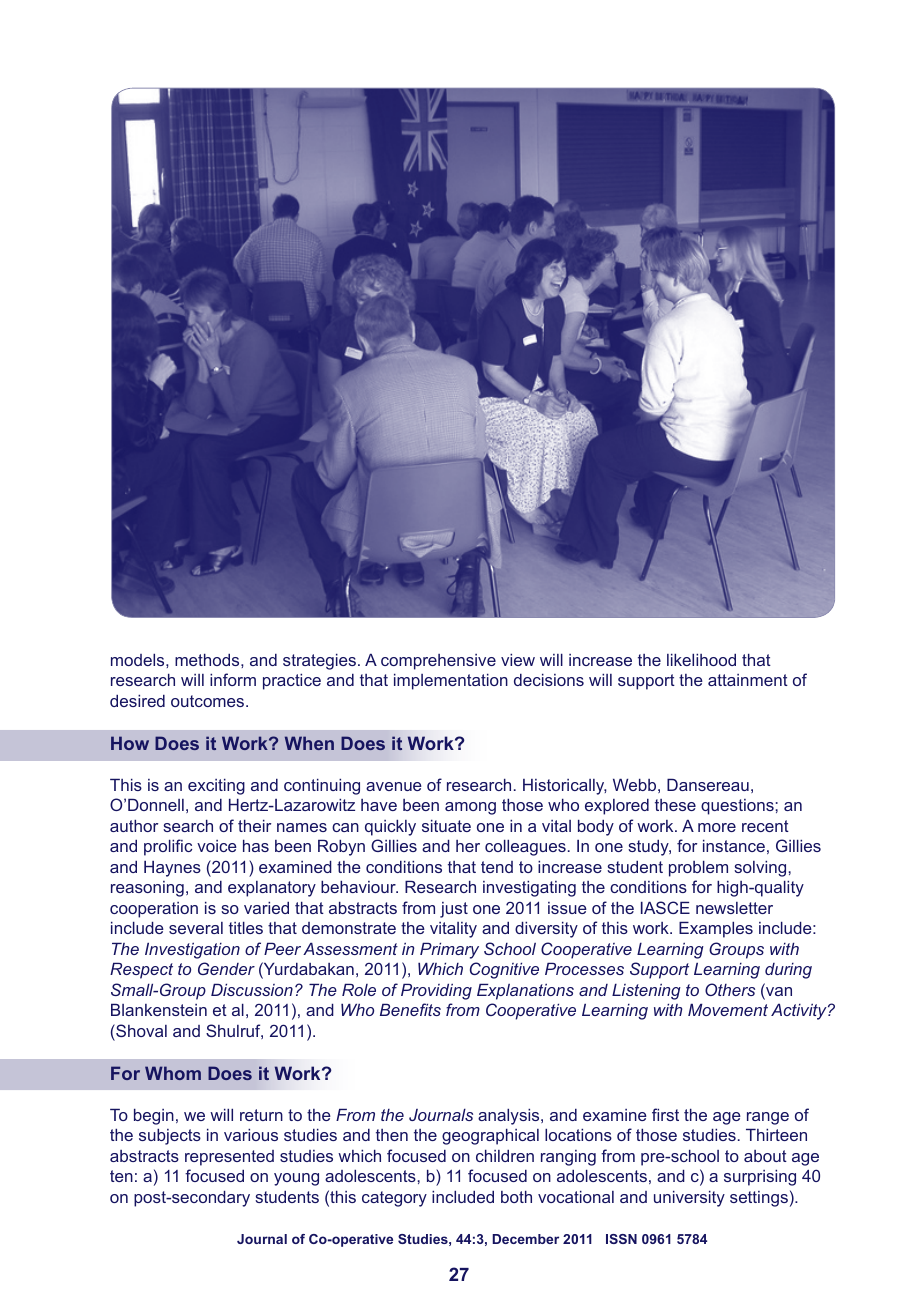 Image resolution: width=924 pixels, height=1308 pixels. I want to click on implementation, so click(451, 681).
